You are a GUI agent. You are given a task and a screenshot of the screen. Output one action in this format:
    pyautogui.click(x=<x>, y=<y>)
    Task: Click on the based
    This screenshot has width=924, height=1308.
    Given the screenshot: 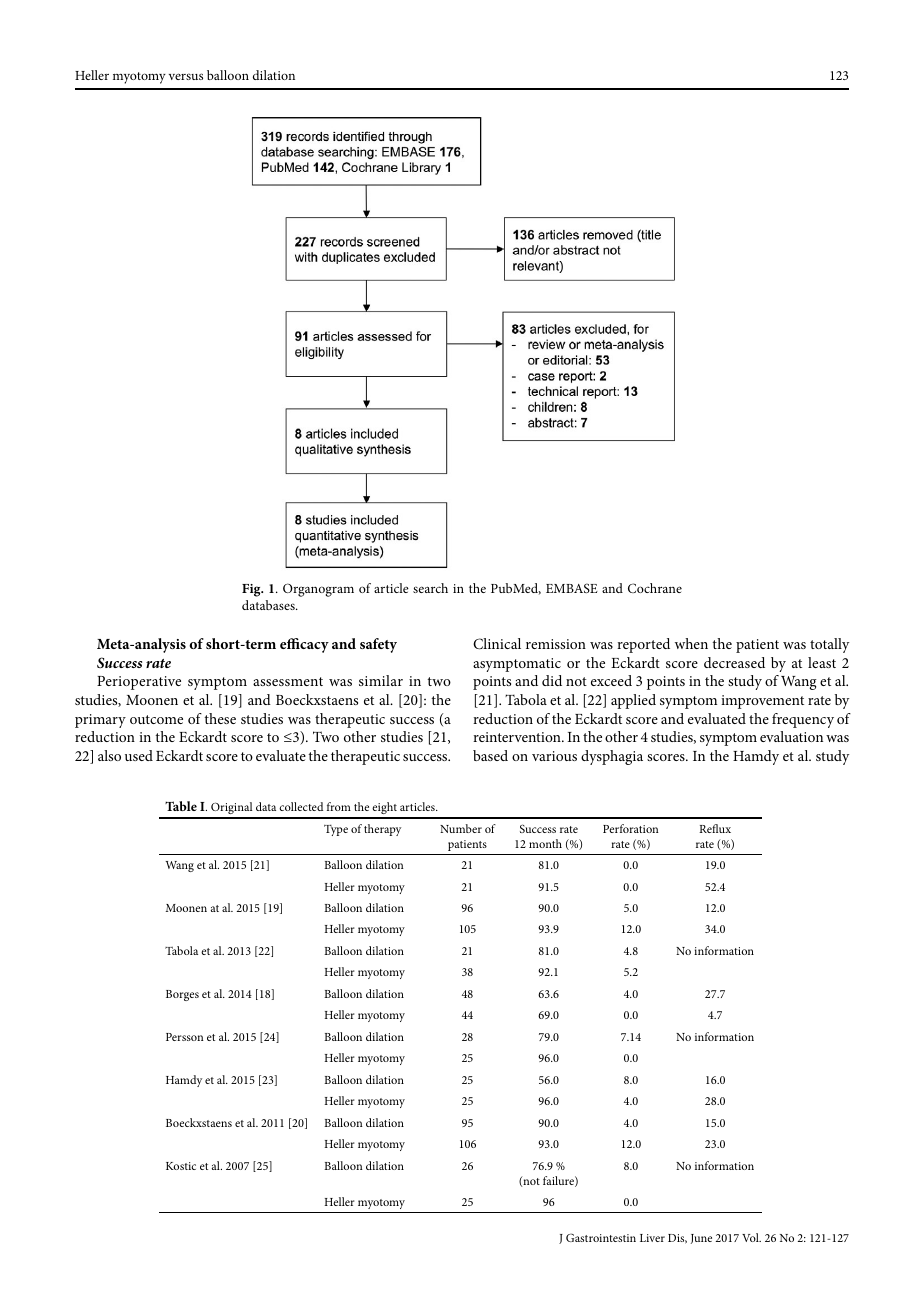 What is the action you would take?
    pyautogui.click(x=490, y=755)
